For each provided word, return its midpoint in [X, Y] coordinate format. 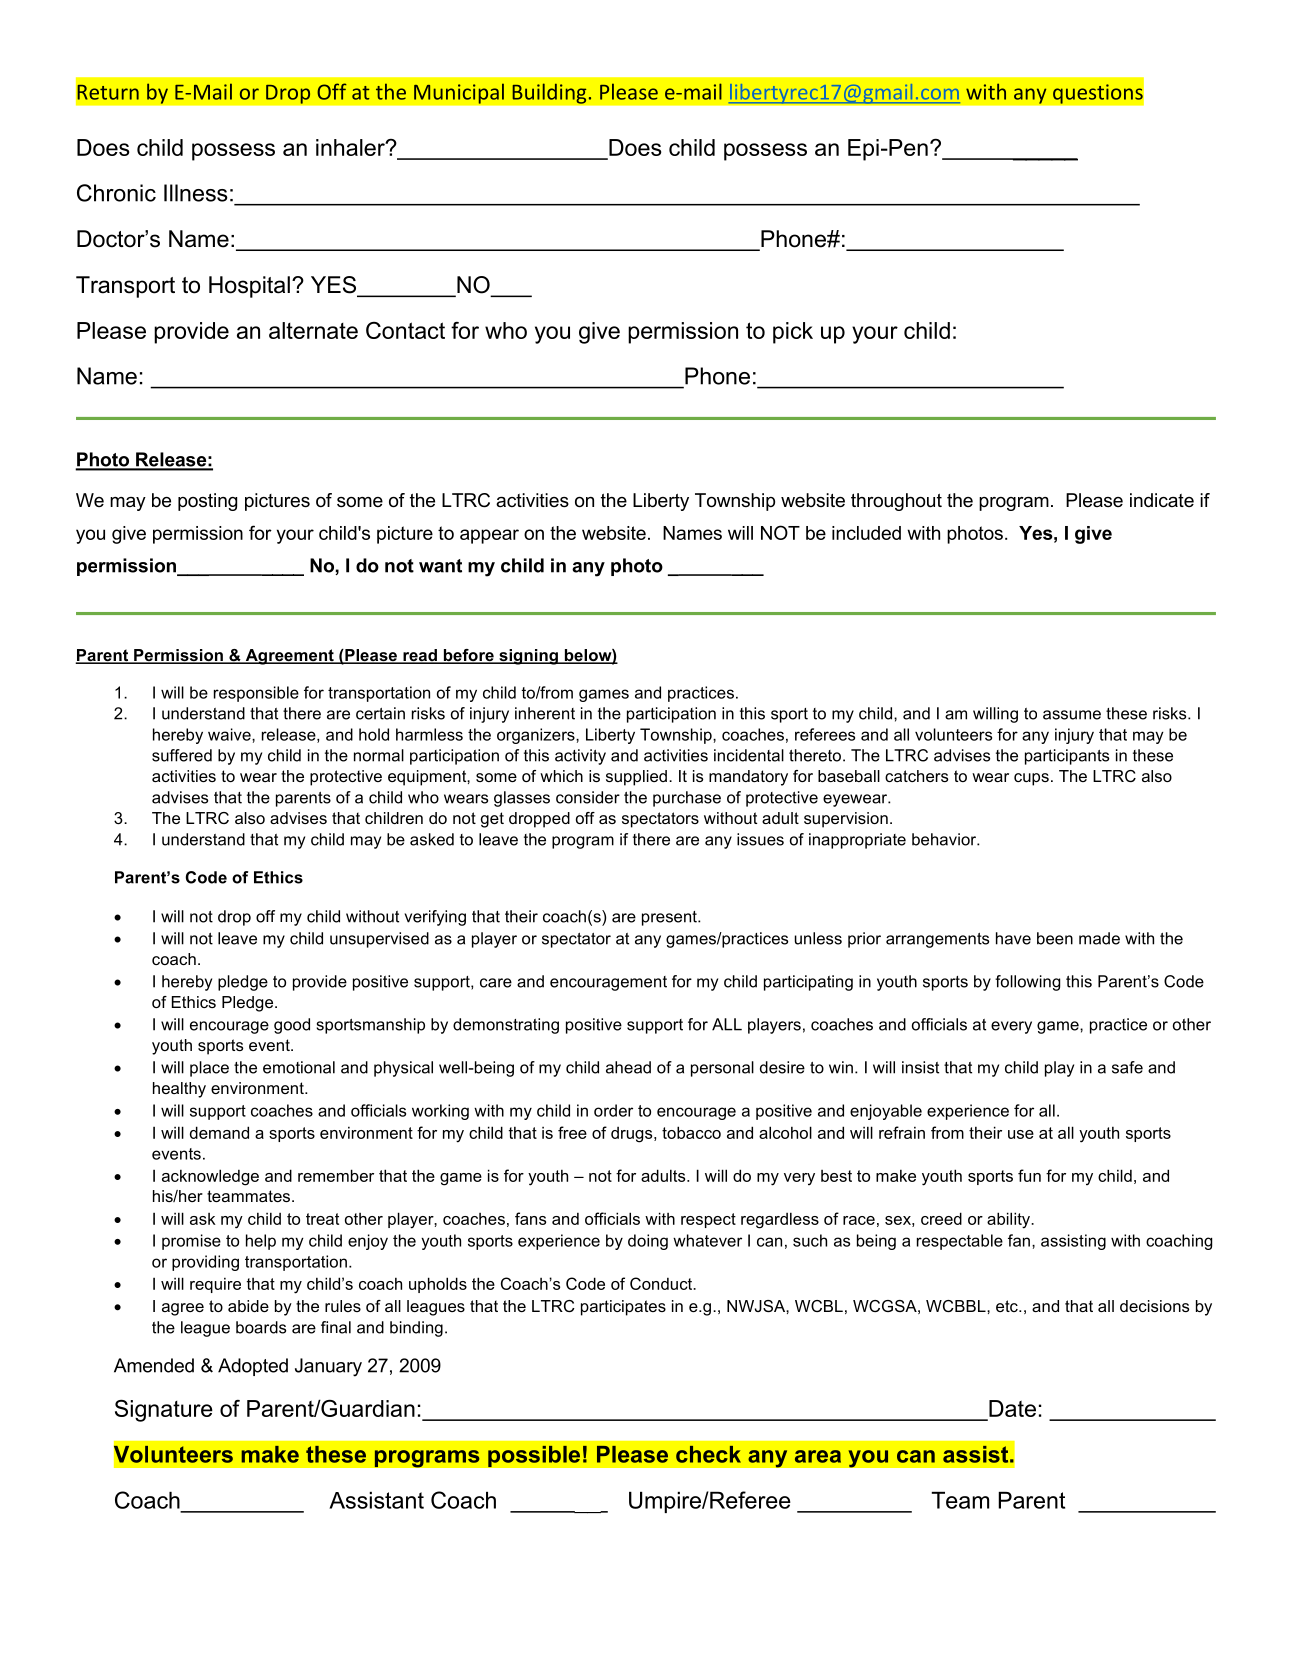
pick [793, 333]
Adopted [253, 1367]
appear [489, 536]
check [708, 1454]
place [209, 1069]
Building [550, 93]
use [1021, 1134]
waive [230, 734]
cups [1031, 779]
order [613, 1110]
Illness [196, 193]
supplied [636, 778]
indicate [1162, 500]
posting [207, 502]
